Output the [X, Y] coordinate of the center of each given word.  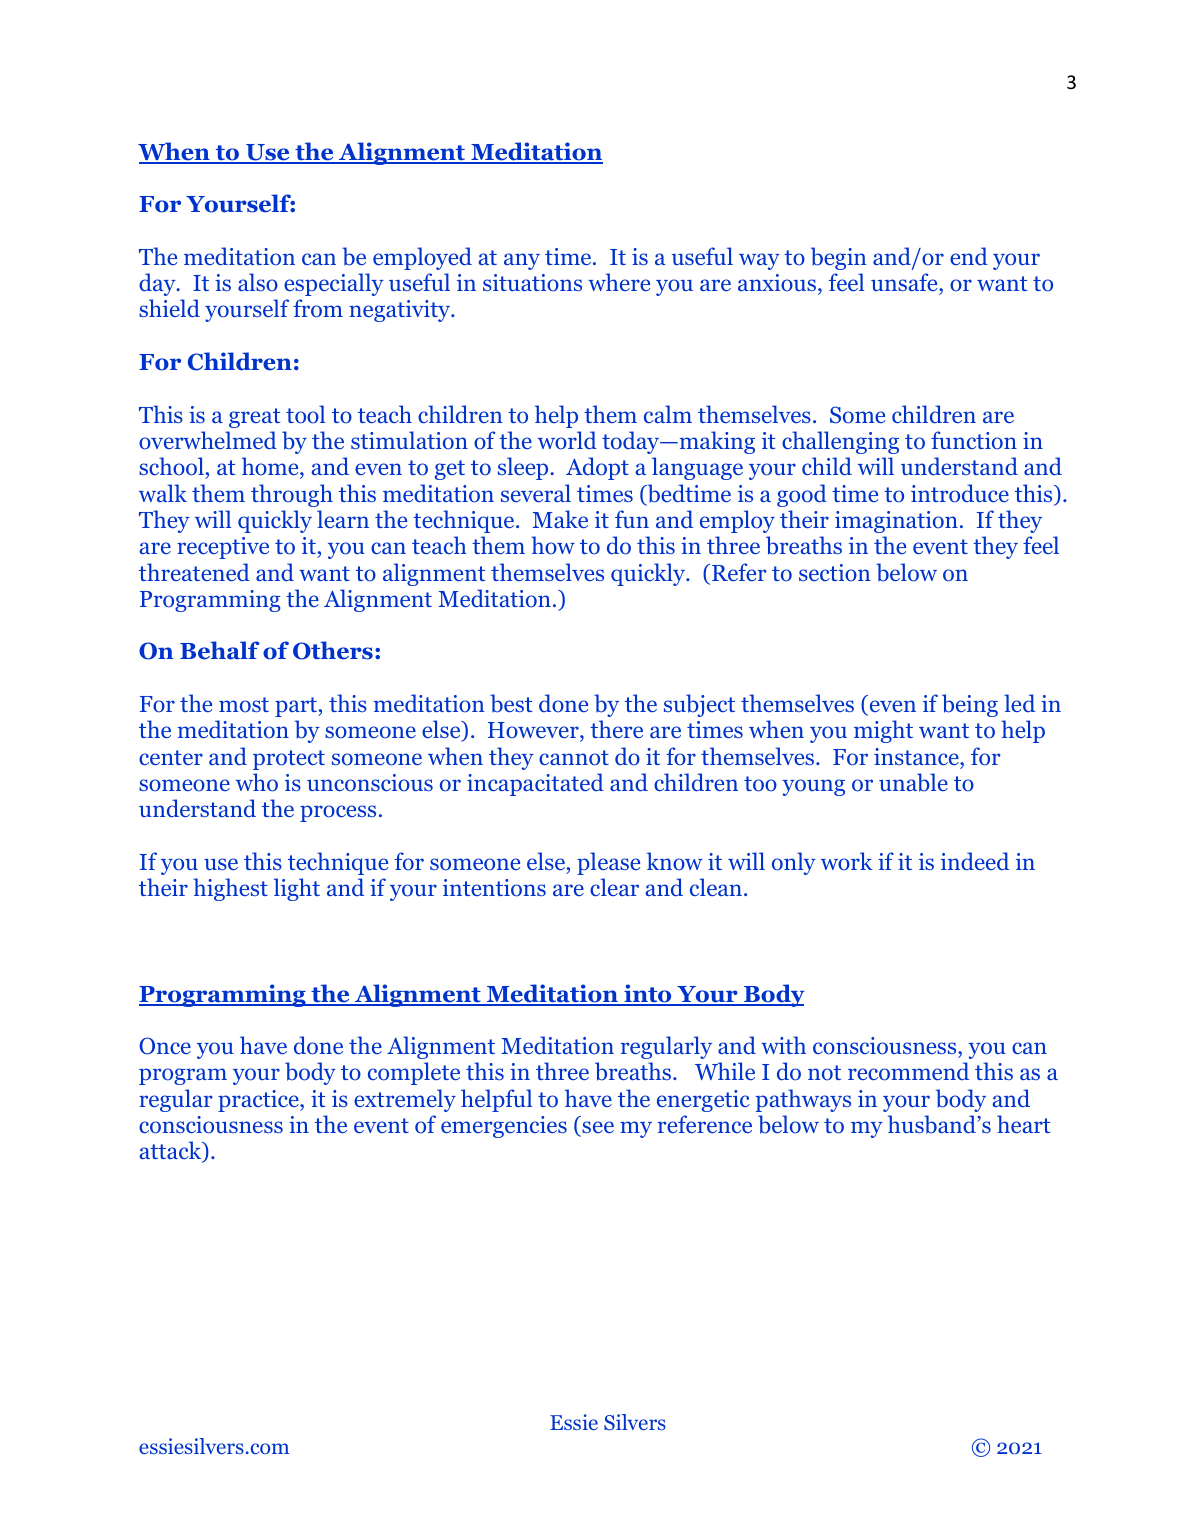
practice [259, 1101]
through [292, 495]
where [619, 282]
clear [614, 887]
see [597, 1128]
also [258, 282]
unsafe [905, 282]
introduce [960, 493]
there [616, 729]
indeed [975, 861]
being [970, 705]
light [297, 889]
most [244, 705]
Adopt [597, 468]
